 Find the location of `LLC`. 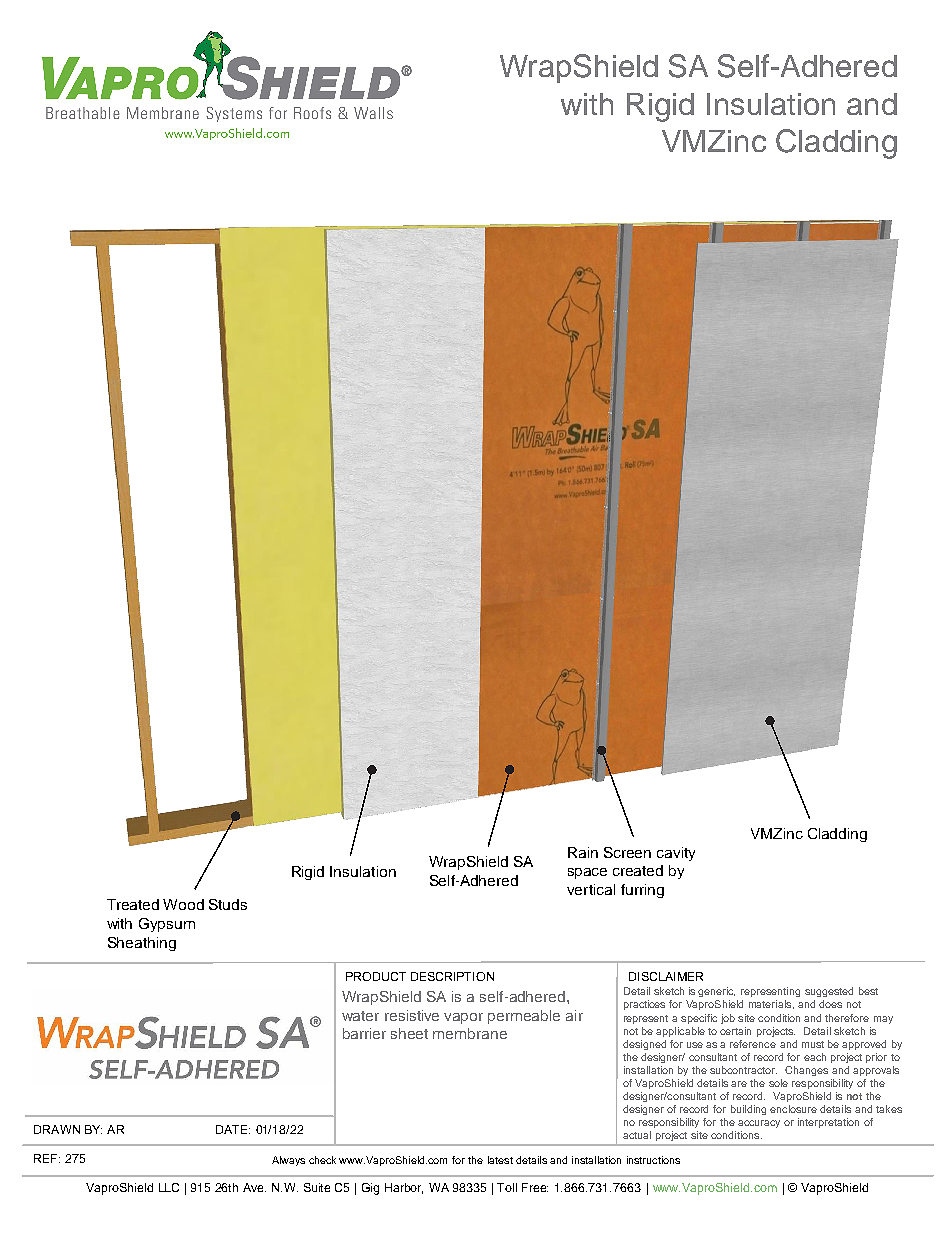

LLC is located at coordinates (169, 1187).
